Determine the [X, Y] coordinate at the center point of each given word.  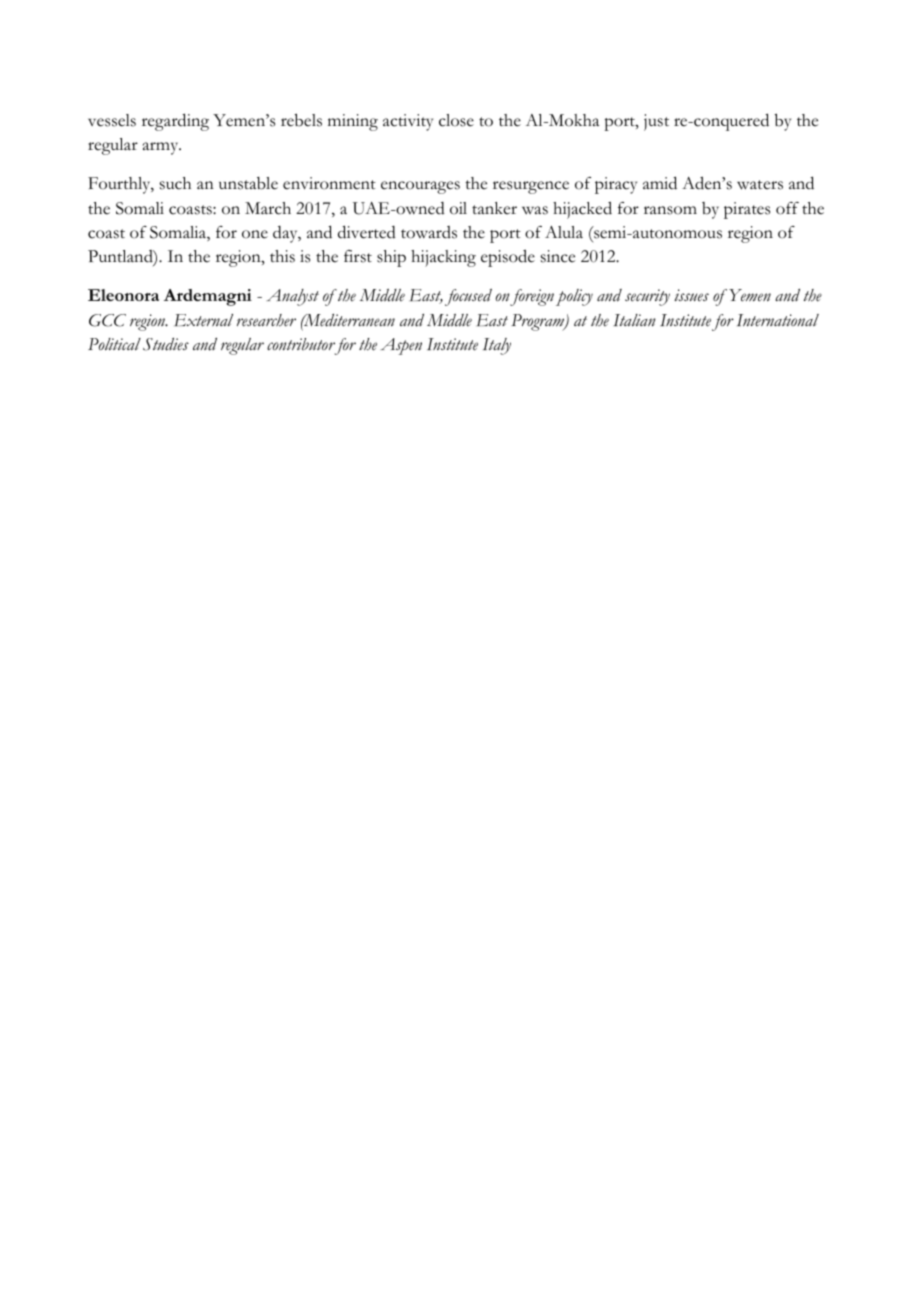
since [558, 256]
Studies [166, 344]
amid [660, 183]
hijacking [443, 258]
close [456, 120]
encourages [420, 187]
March [268, 208]
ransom [670, 210]
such [175, 183]
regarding [175, 122]
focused [468, 297]
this [282, 256]
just [656, 122]
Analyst [292, 297]
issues [691, 295]
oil [458, 208]
